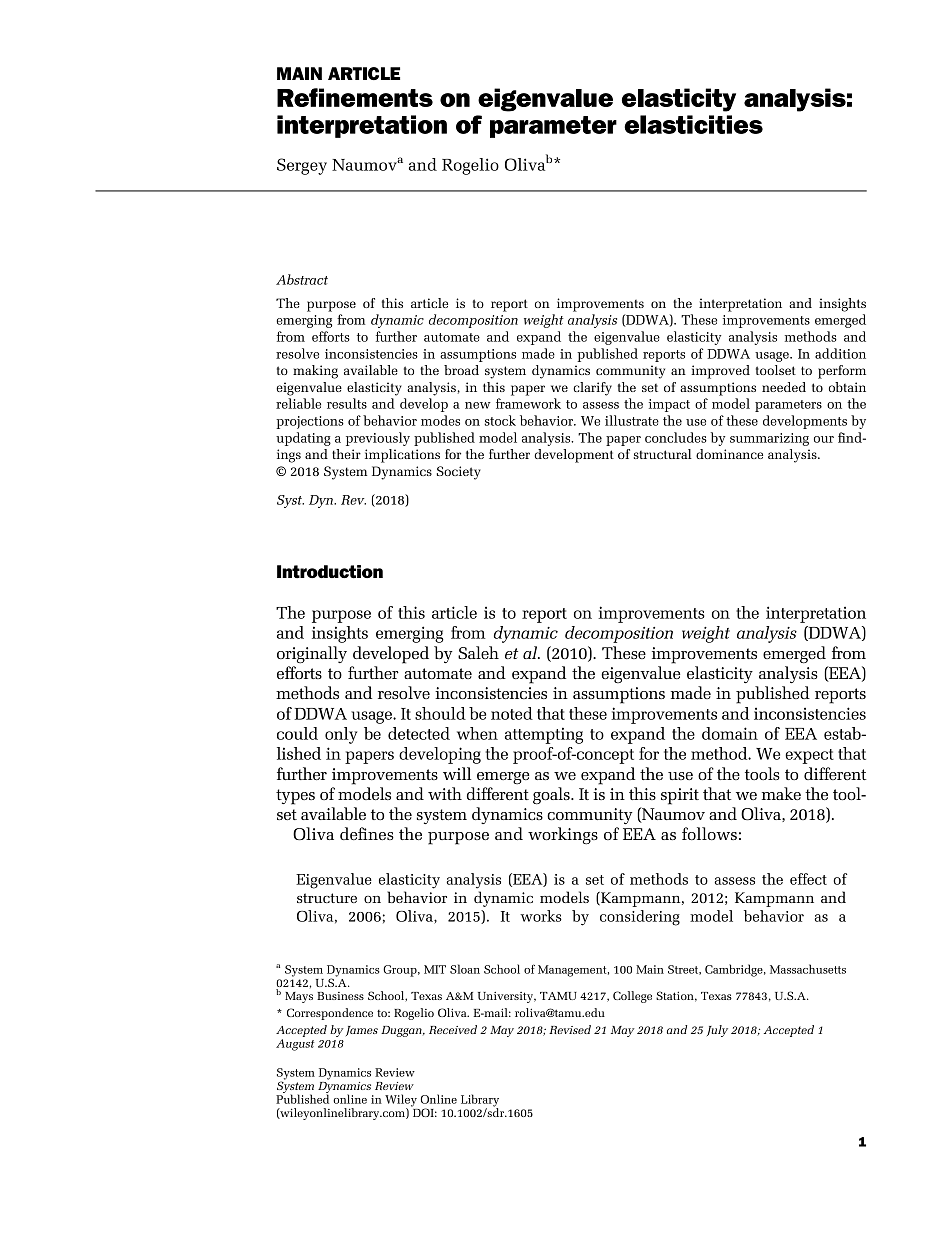 Image resolution: width=952 pixels, height=1238 pixels. What do you see at coordinates (808, 969) in the image?
I see `Massachusetts` at bounding box center [808, 969].
